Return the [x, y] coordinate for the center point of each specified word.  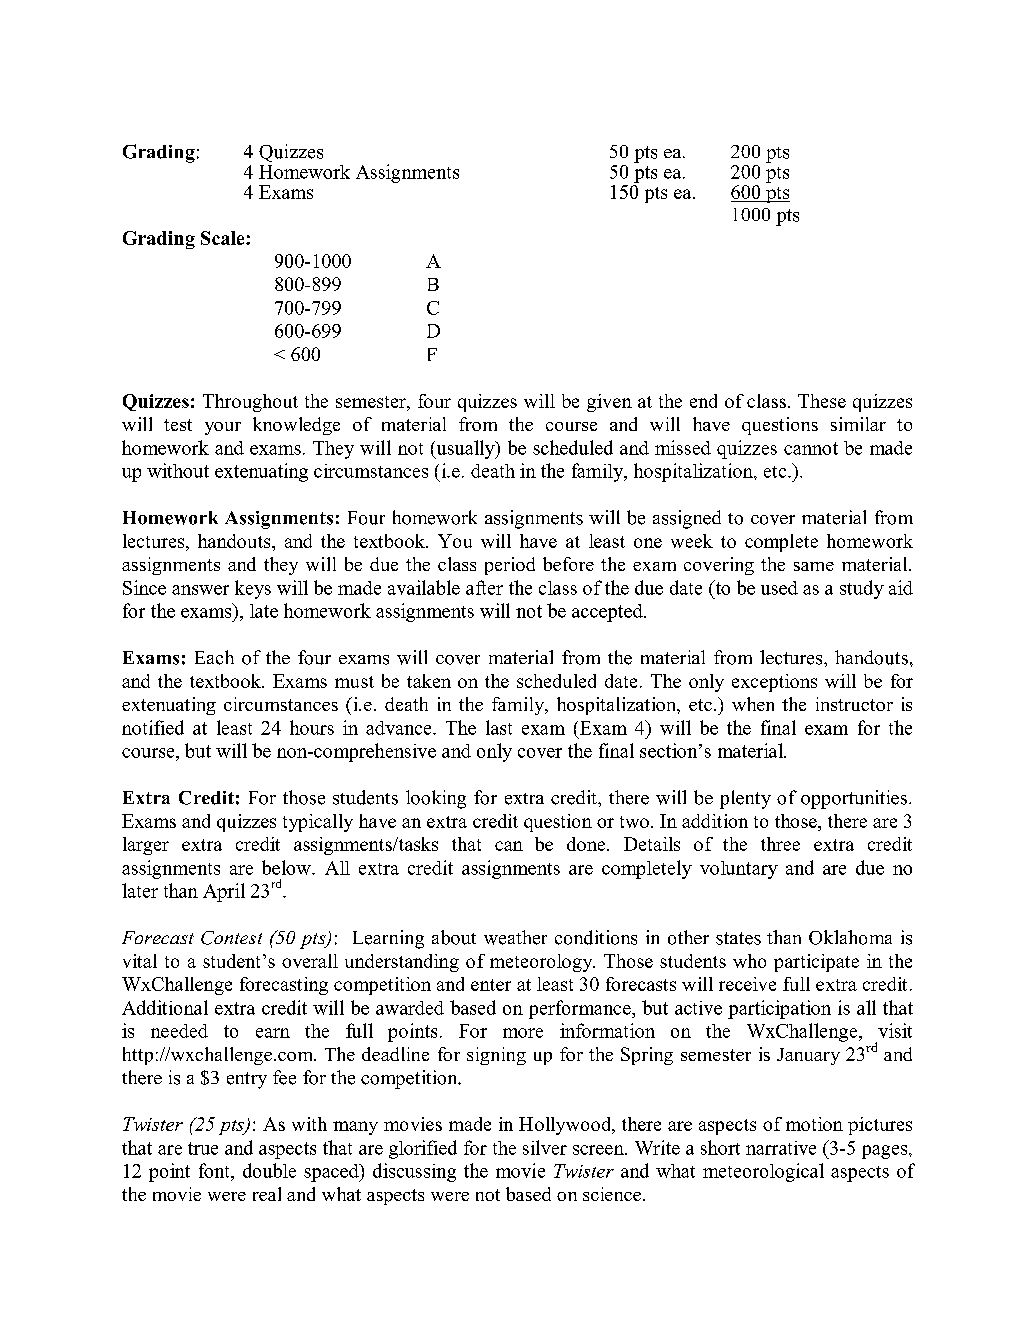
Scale [224, 238]
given [609, 403]
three [780, 844]
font [215, 1170]
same [814, 566]
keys [253, 589]
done [587, 844]
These [822, 401]
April [224, 892]
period [510, 566]
